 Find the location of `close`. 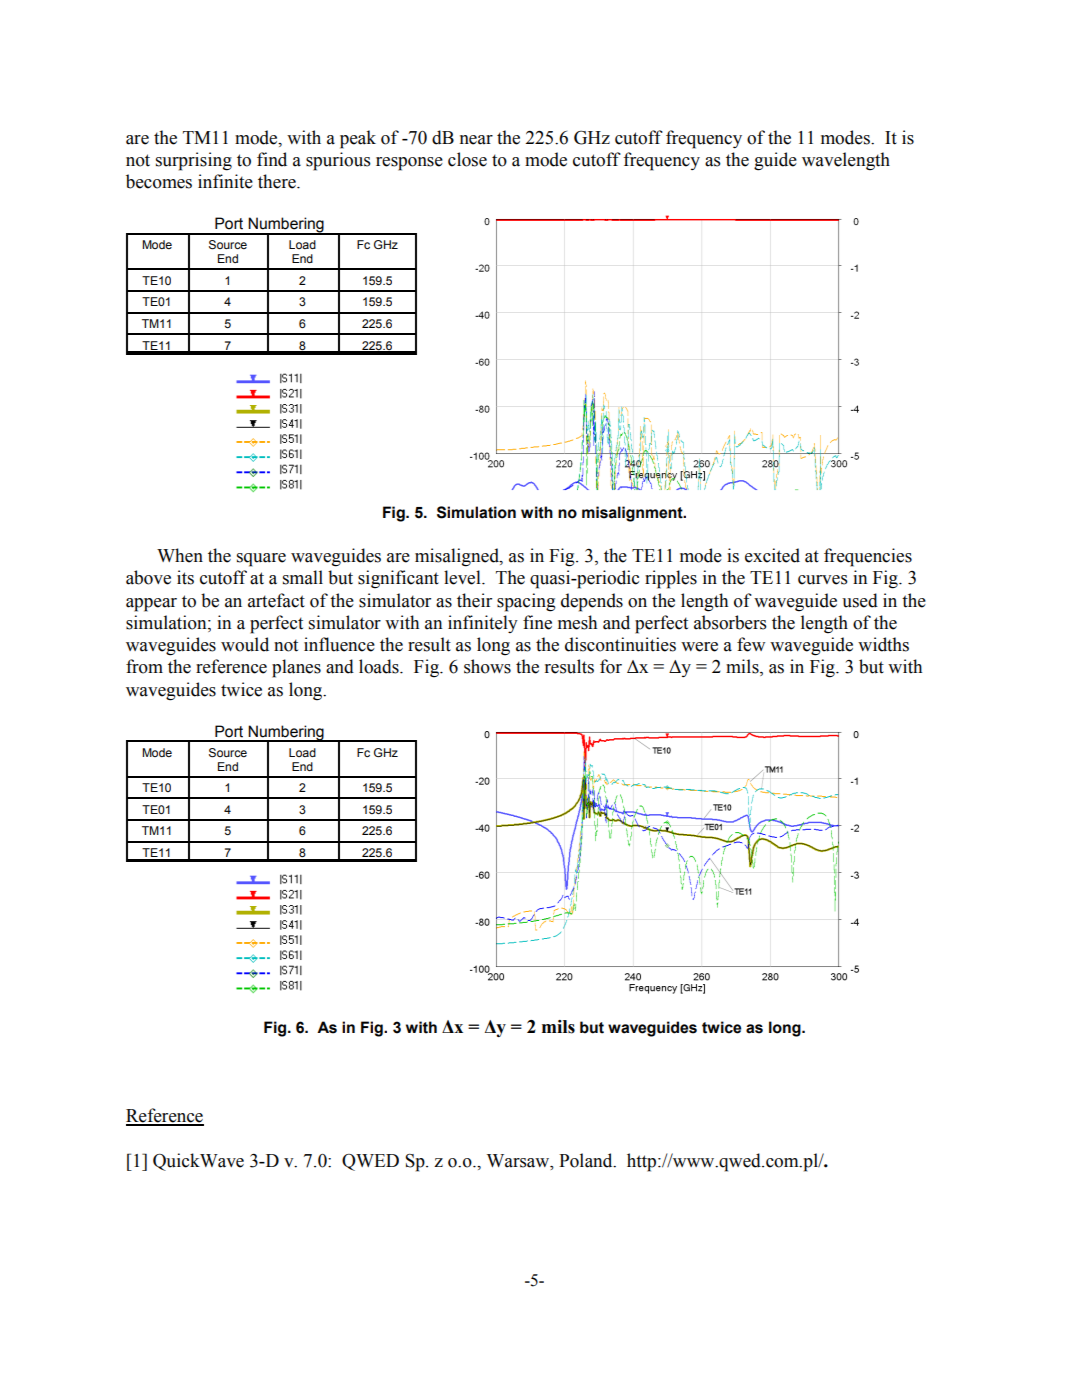

close is located at coordinates (467, 159).
